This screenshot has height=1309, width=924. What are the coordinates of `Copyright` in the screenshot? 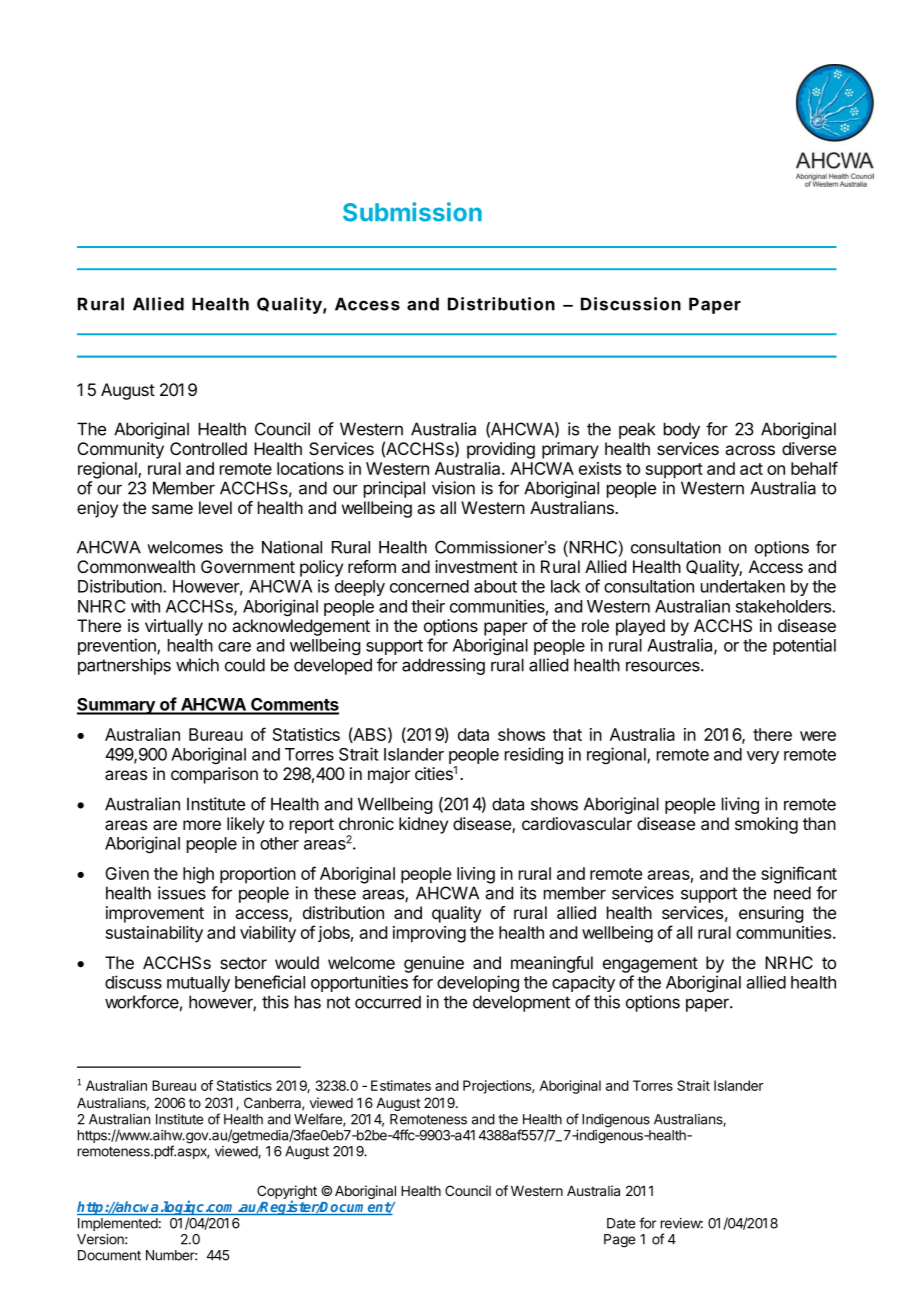 It's located at (287, 1193).
